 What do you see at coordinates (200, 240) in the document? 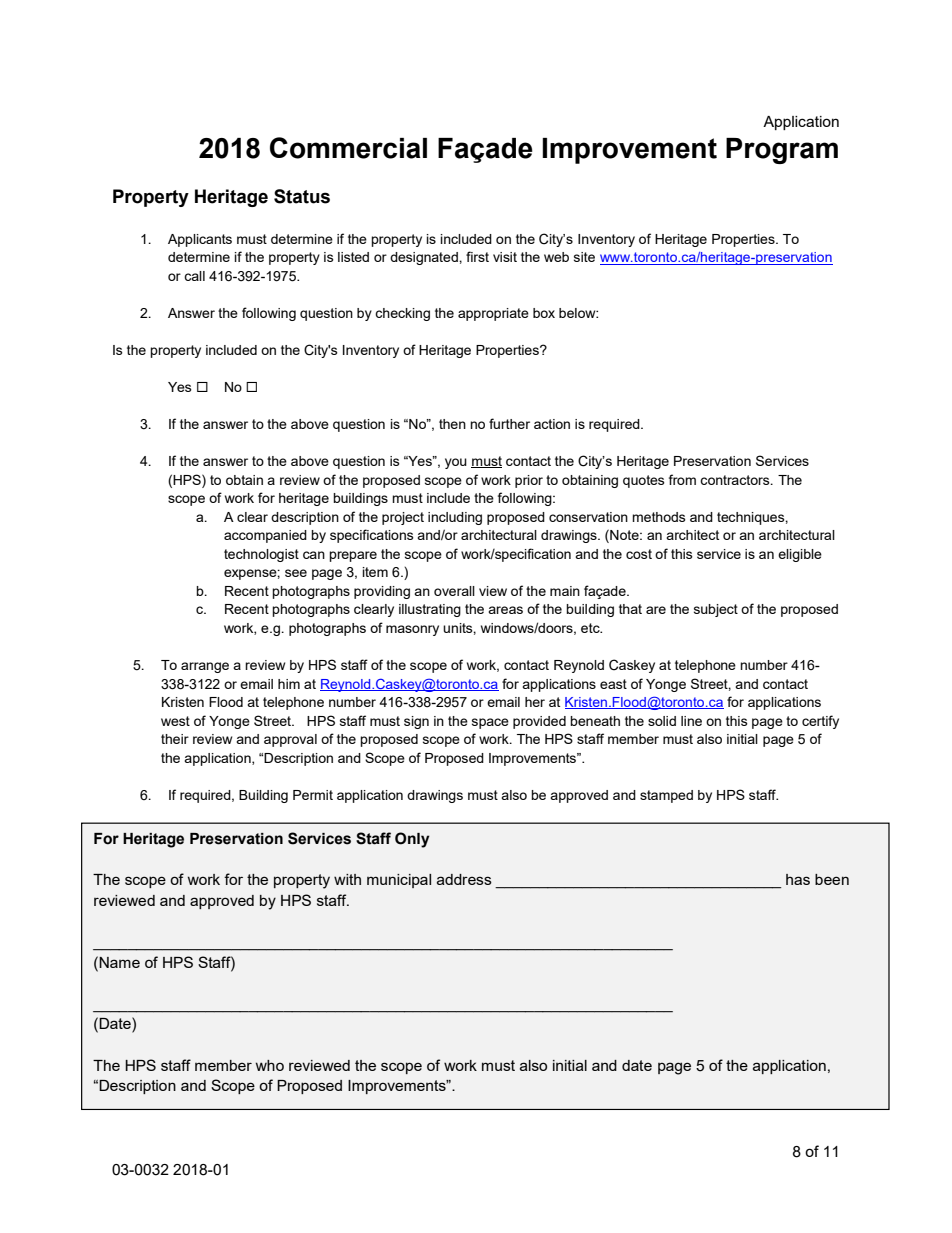
I see `Applicants` at bounding box center [200, 240].
